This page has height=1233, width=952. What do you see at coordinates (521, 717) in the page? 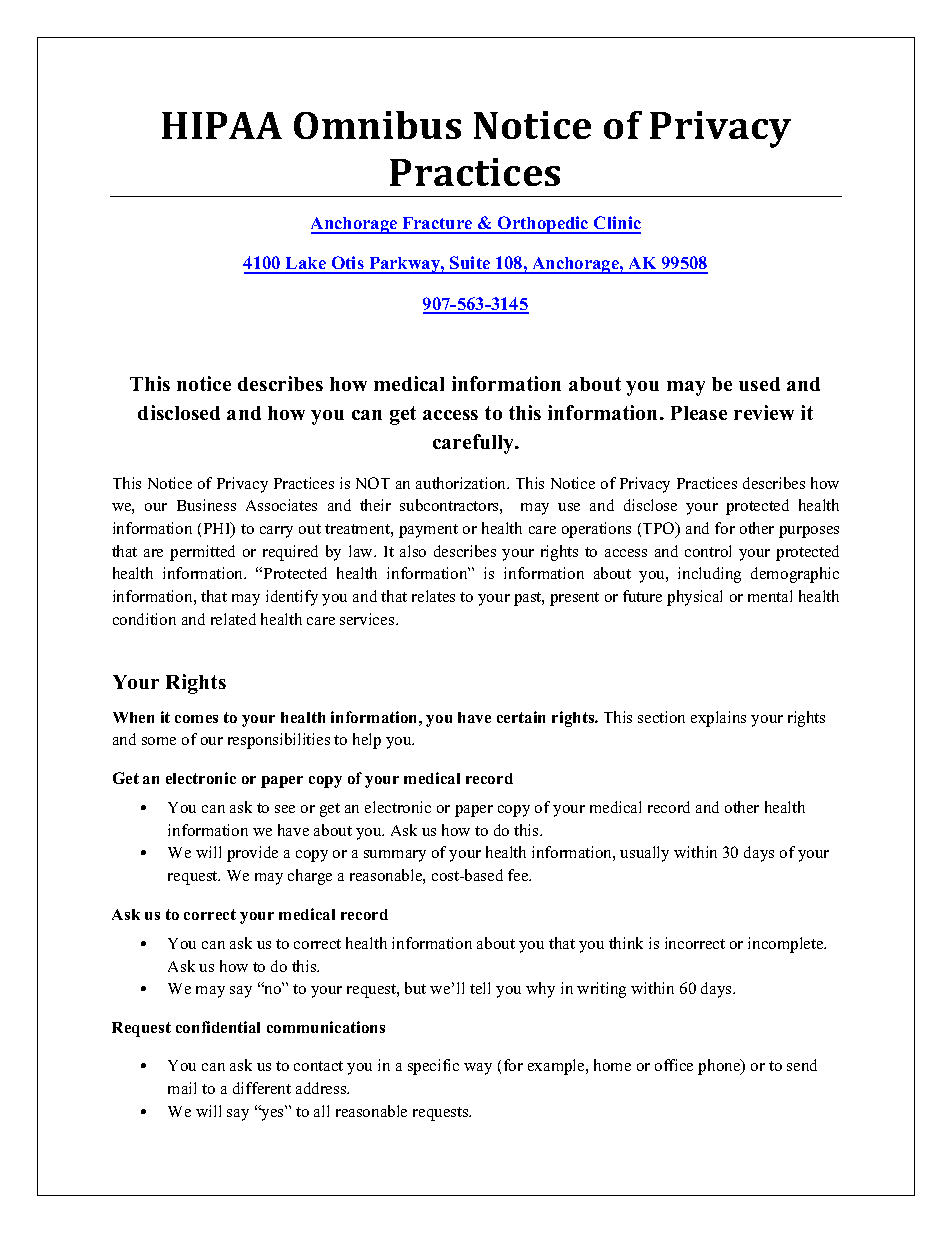
I see `certain` at bounding box center [521, 717].
